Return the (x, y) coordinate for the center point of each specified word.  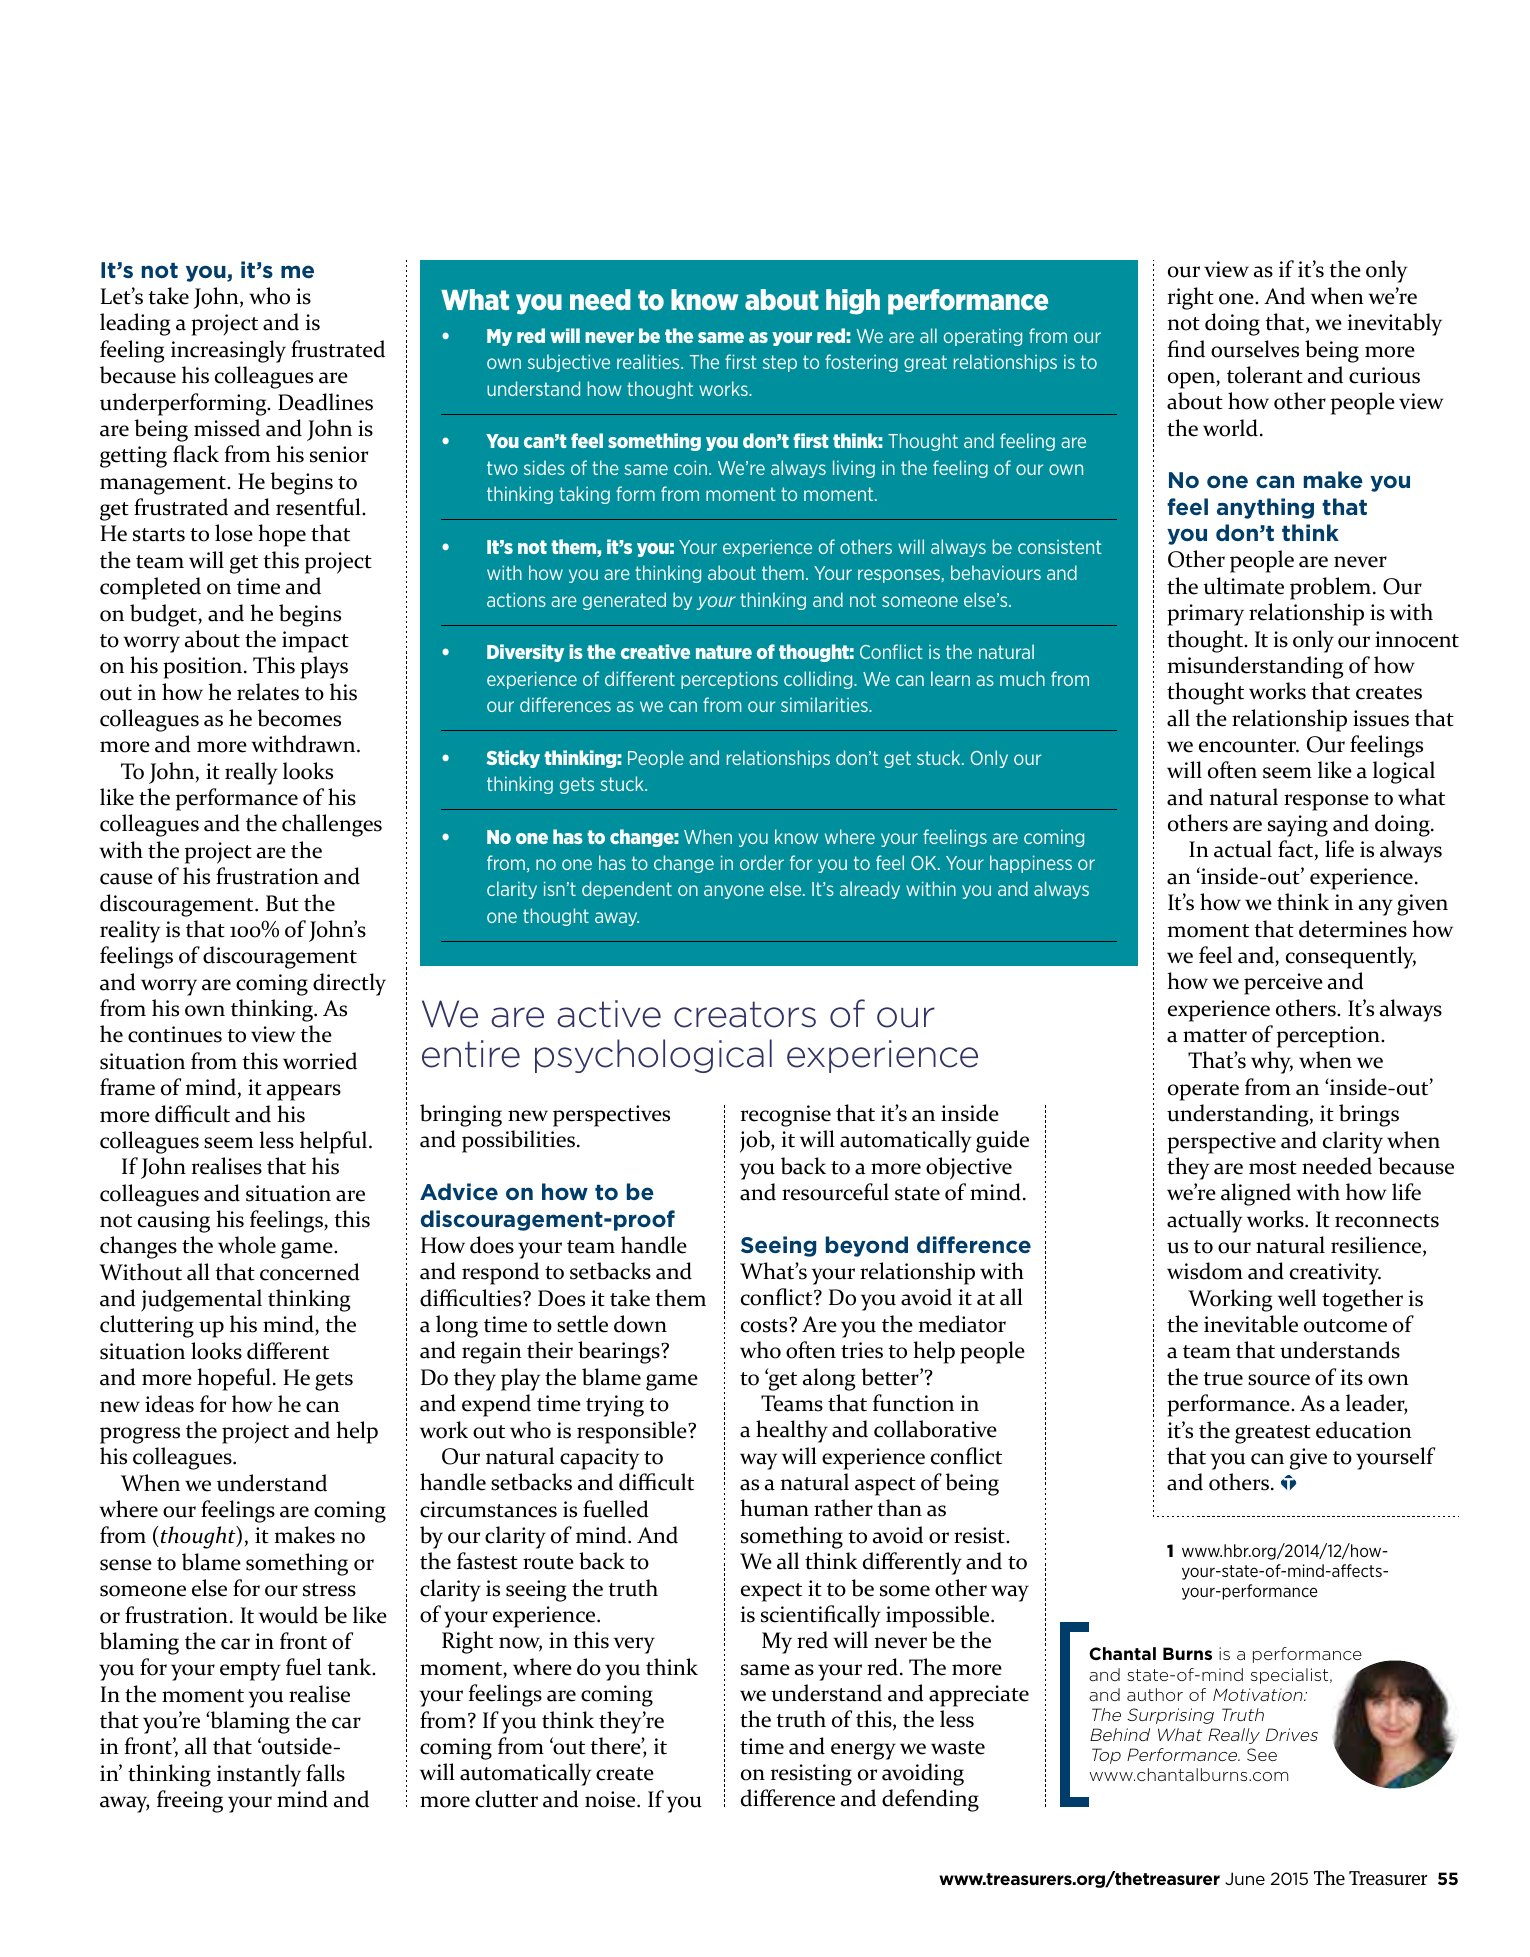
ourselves (1255, 349)
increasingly (228, 351)
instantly (259, 1775)
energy (863, 1751)
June (1245, 1878)
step (780, 363)
